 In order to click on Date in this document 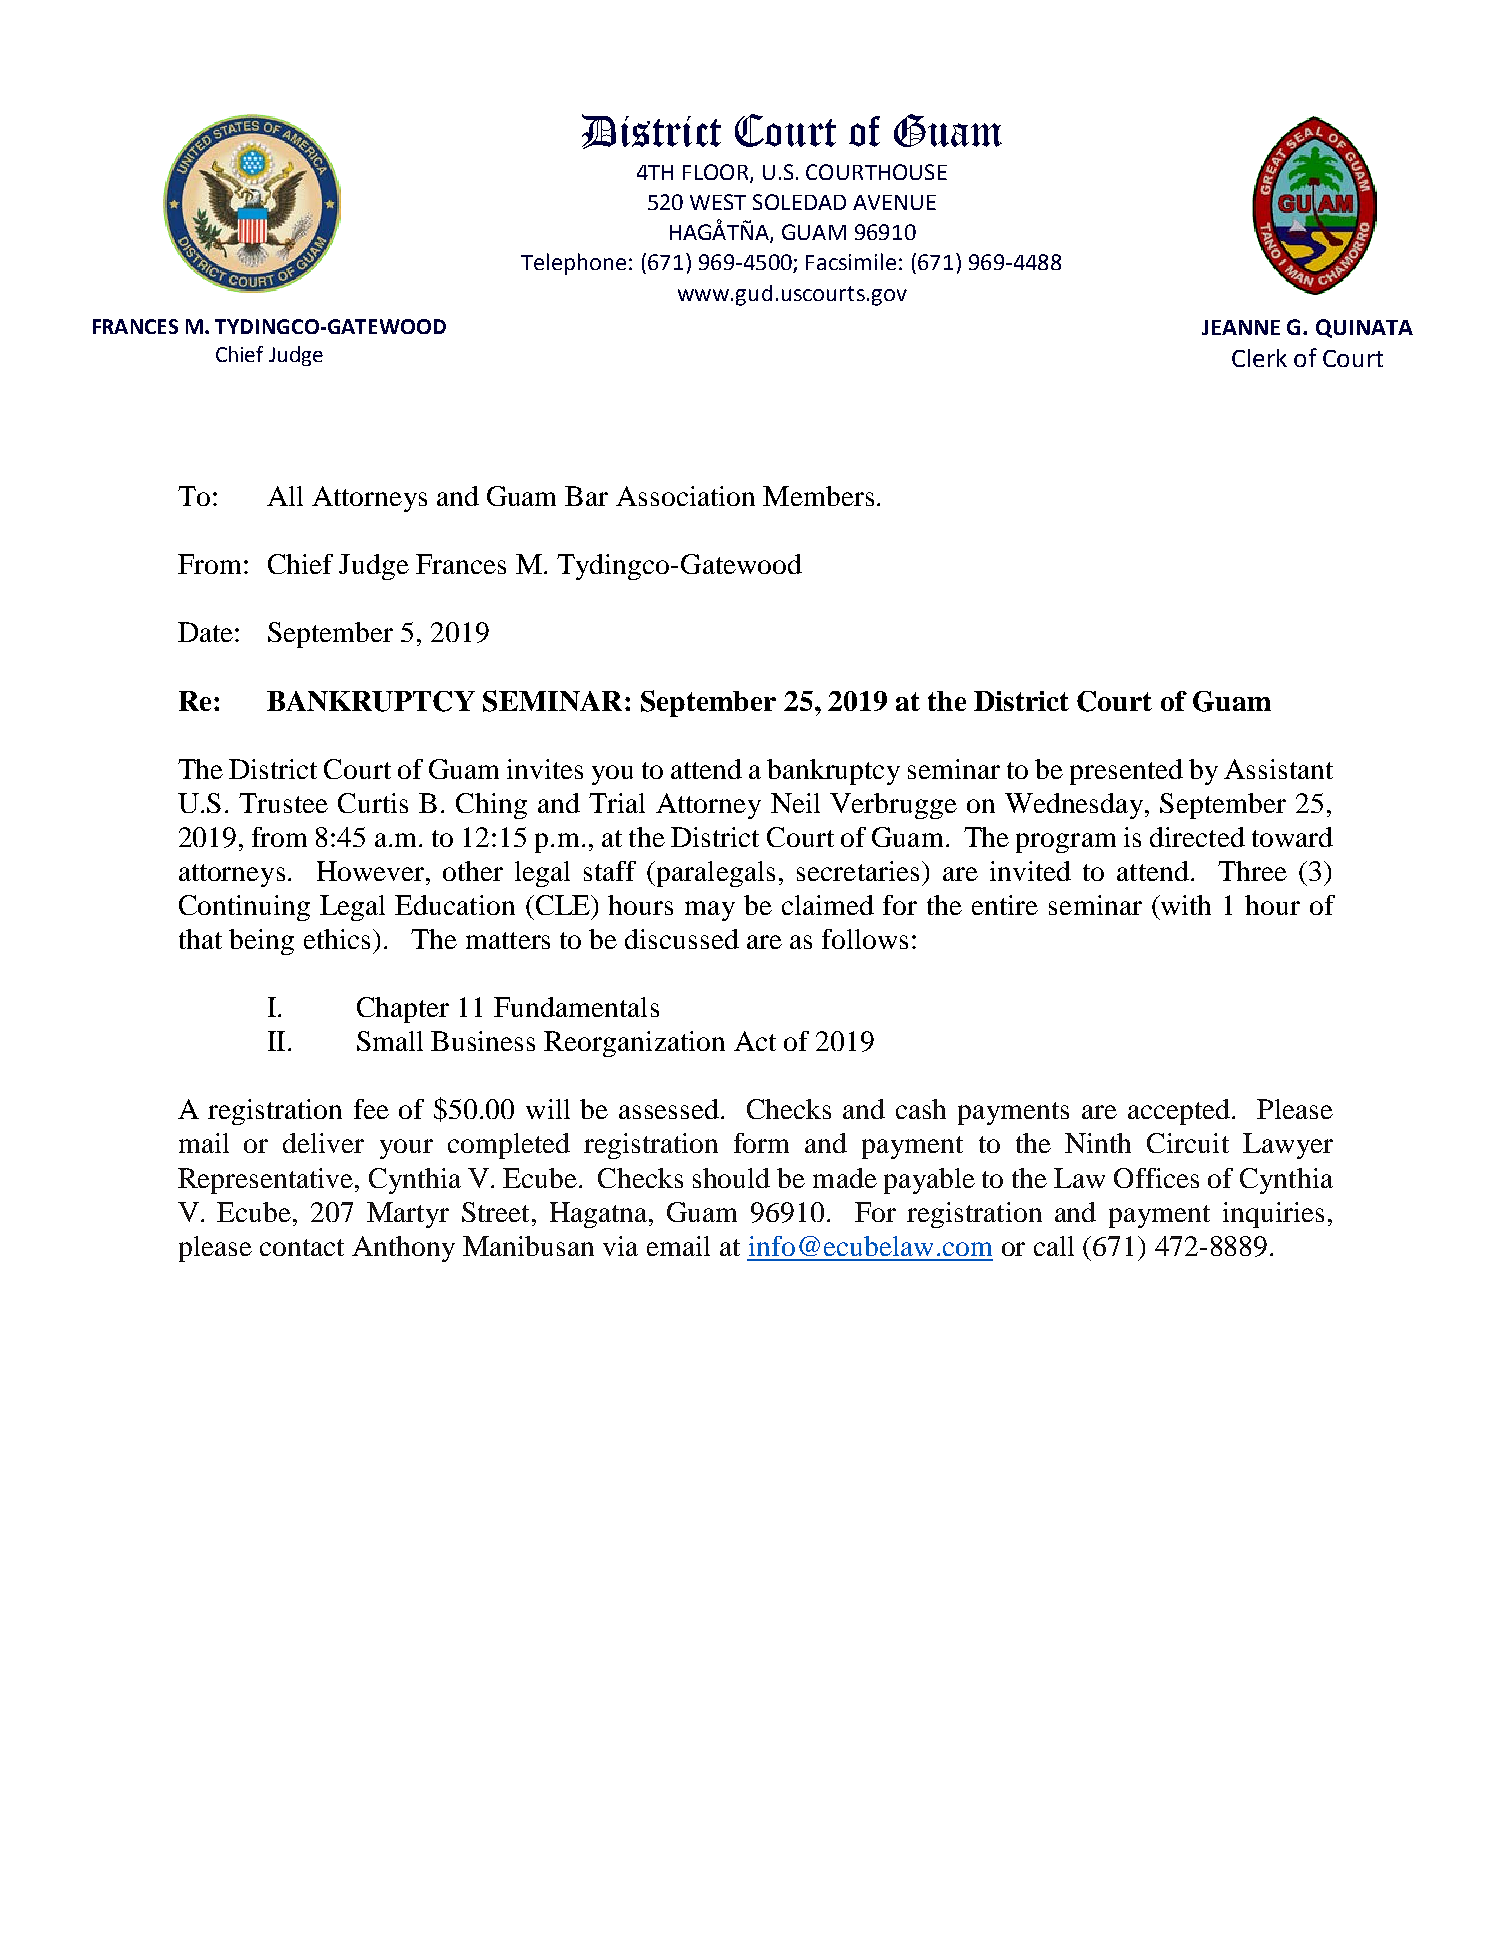, I will do `click(205, 632)`.
